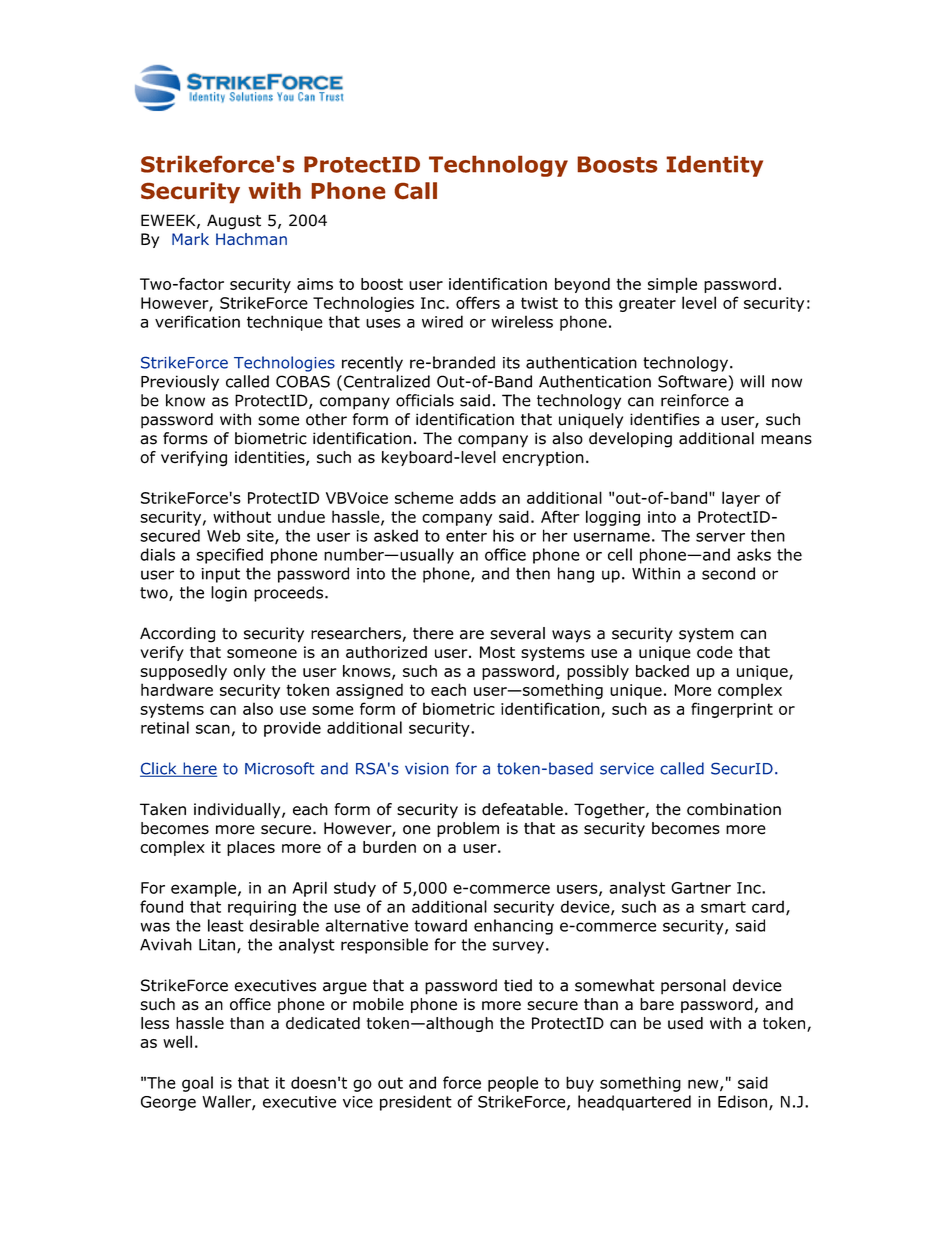  I want to click on vision, so click(427, 769).
